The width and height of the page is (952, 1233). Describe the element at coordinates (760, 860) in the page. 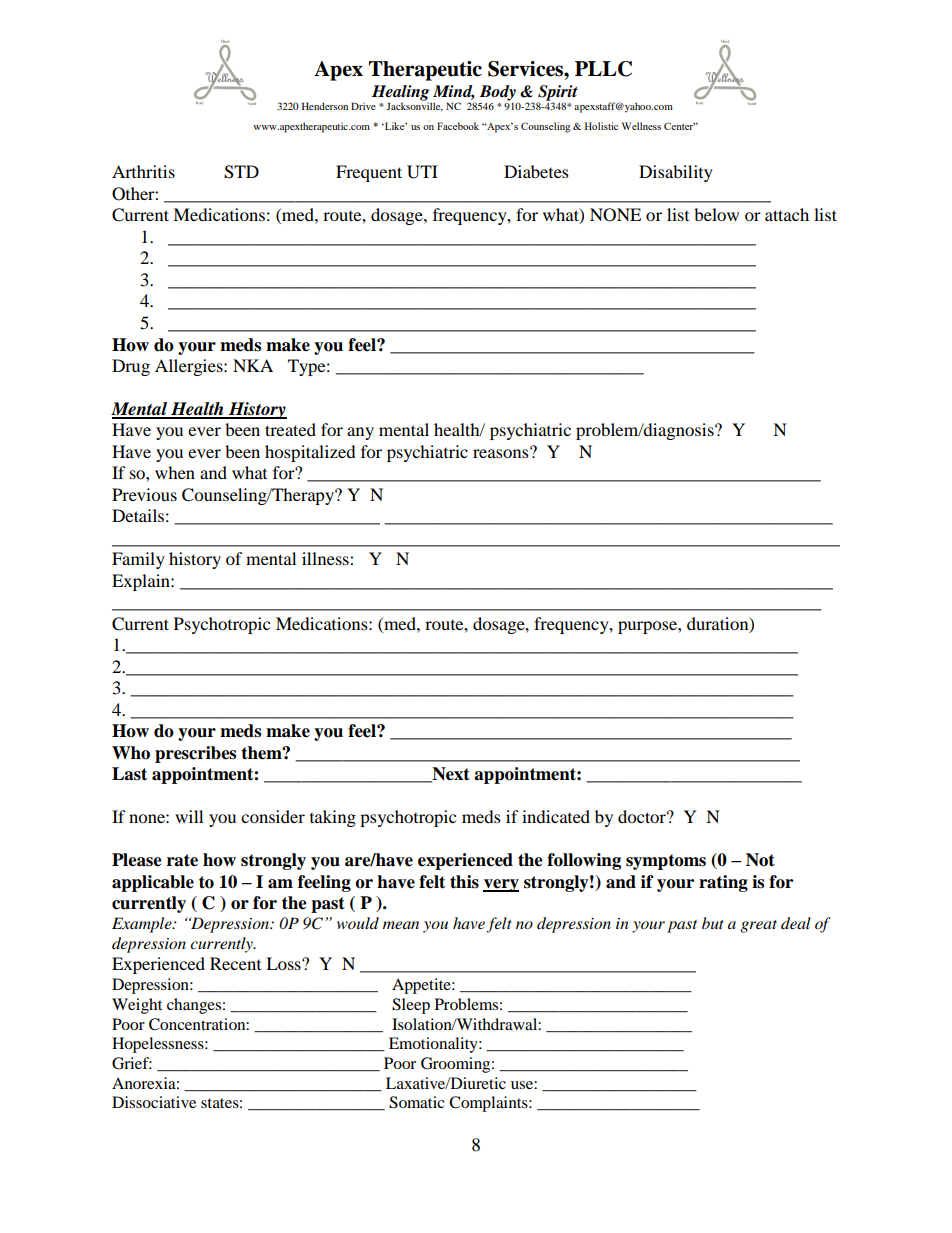

I see `Not` at that location.
